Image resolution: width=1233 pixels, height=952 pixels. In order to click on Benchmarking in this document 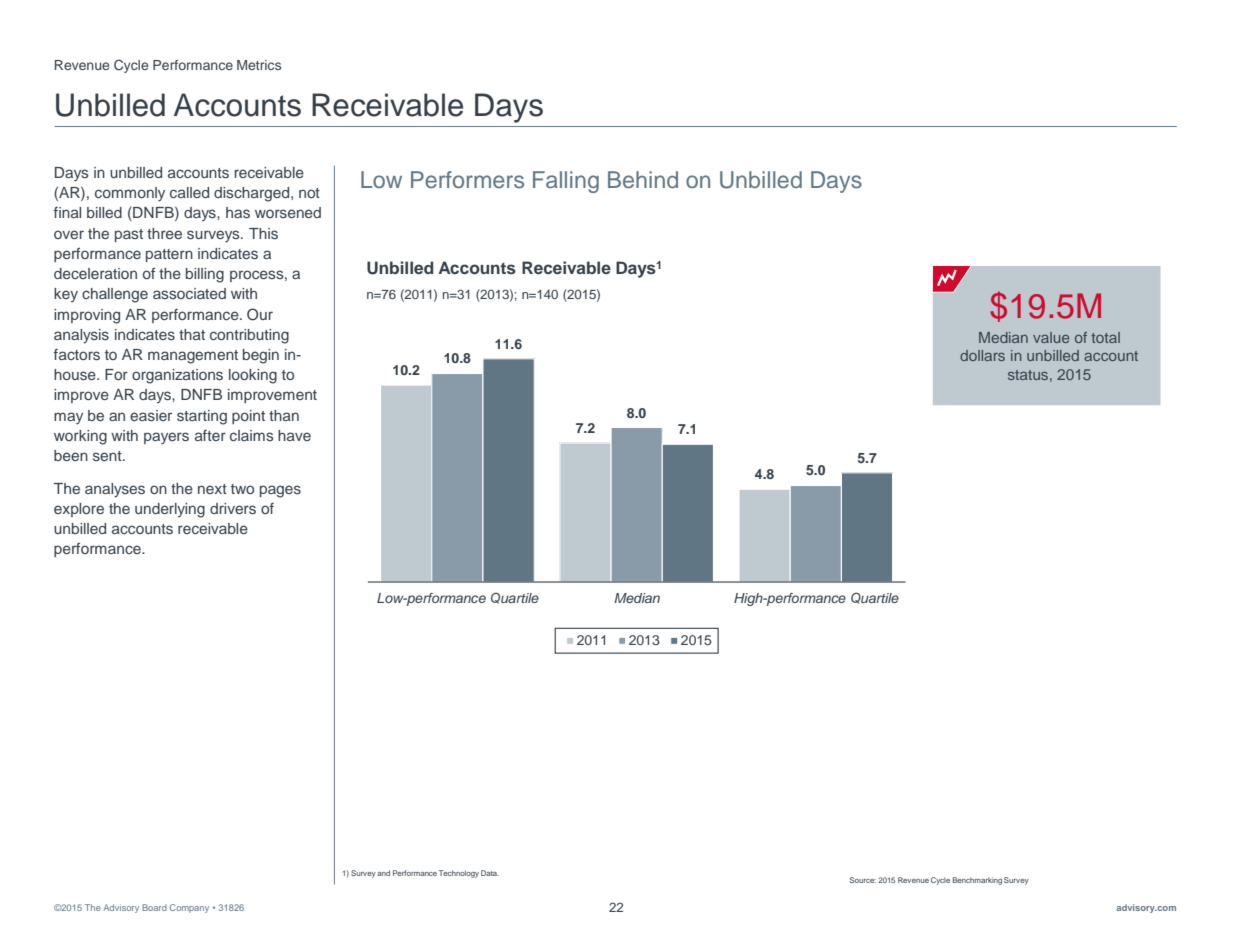, I will do `click(977, 881)`.
